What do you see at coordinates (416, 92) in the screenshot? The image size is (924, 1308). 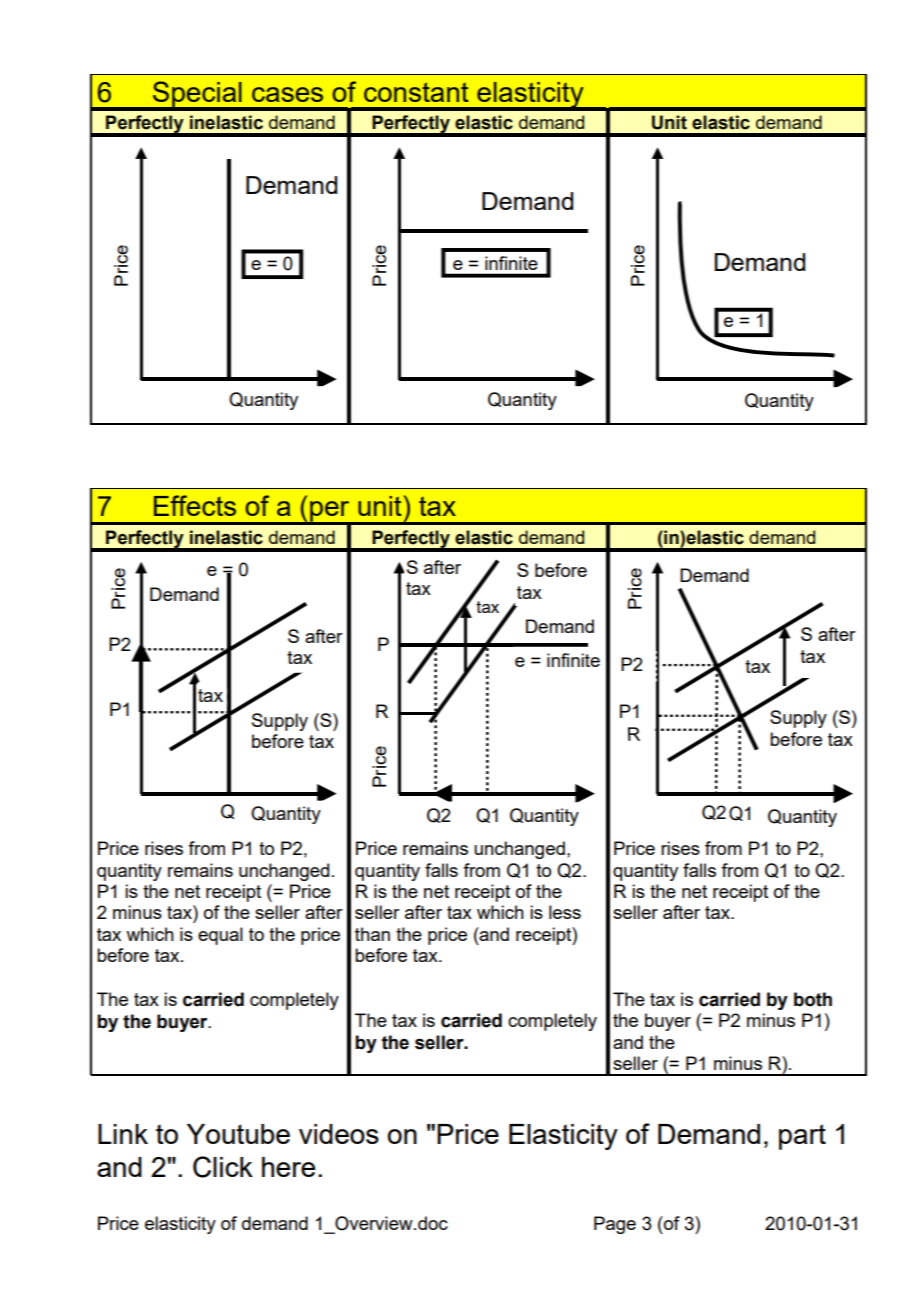 I see `constant` at bounding box center [416, 92].
